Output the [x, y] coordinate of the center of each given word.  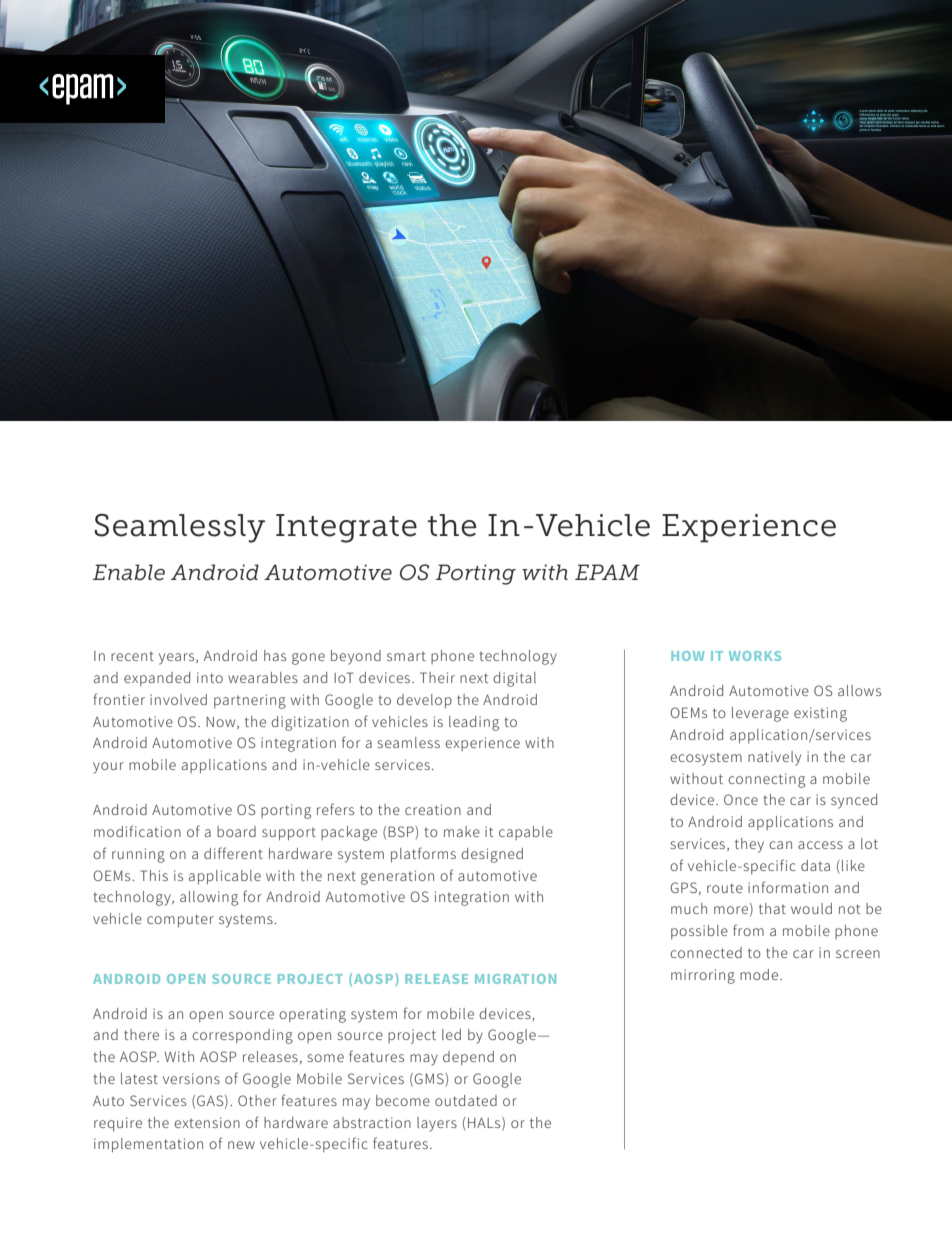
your [108, 768]
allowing [209, 898]
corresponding [242, 1036]
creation [433, 809]
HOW [687, 656]
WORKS [755, 656]
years [178, 659]
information [788, 887]
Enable [129, 572]
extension [207, 1122]
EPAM [607, 572]
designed [492, 855]
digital [514, 679]
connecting [766, 780]
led [451, 1034]
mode [760, 974]
